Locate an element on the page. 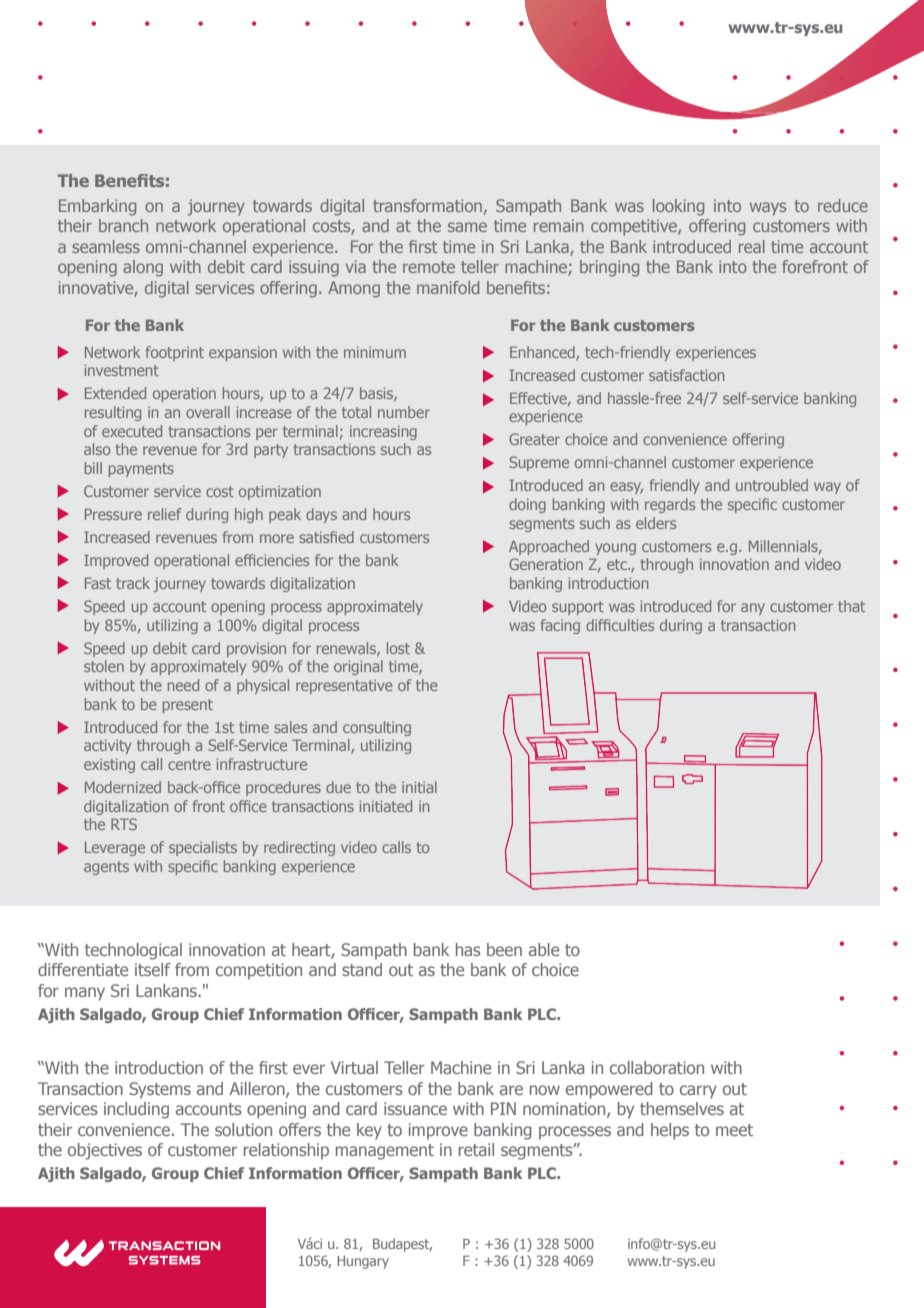 The width and height of the image is (924, 1308). untroubled is located at coordinates (772, 485).
